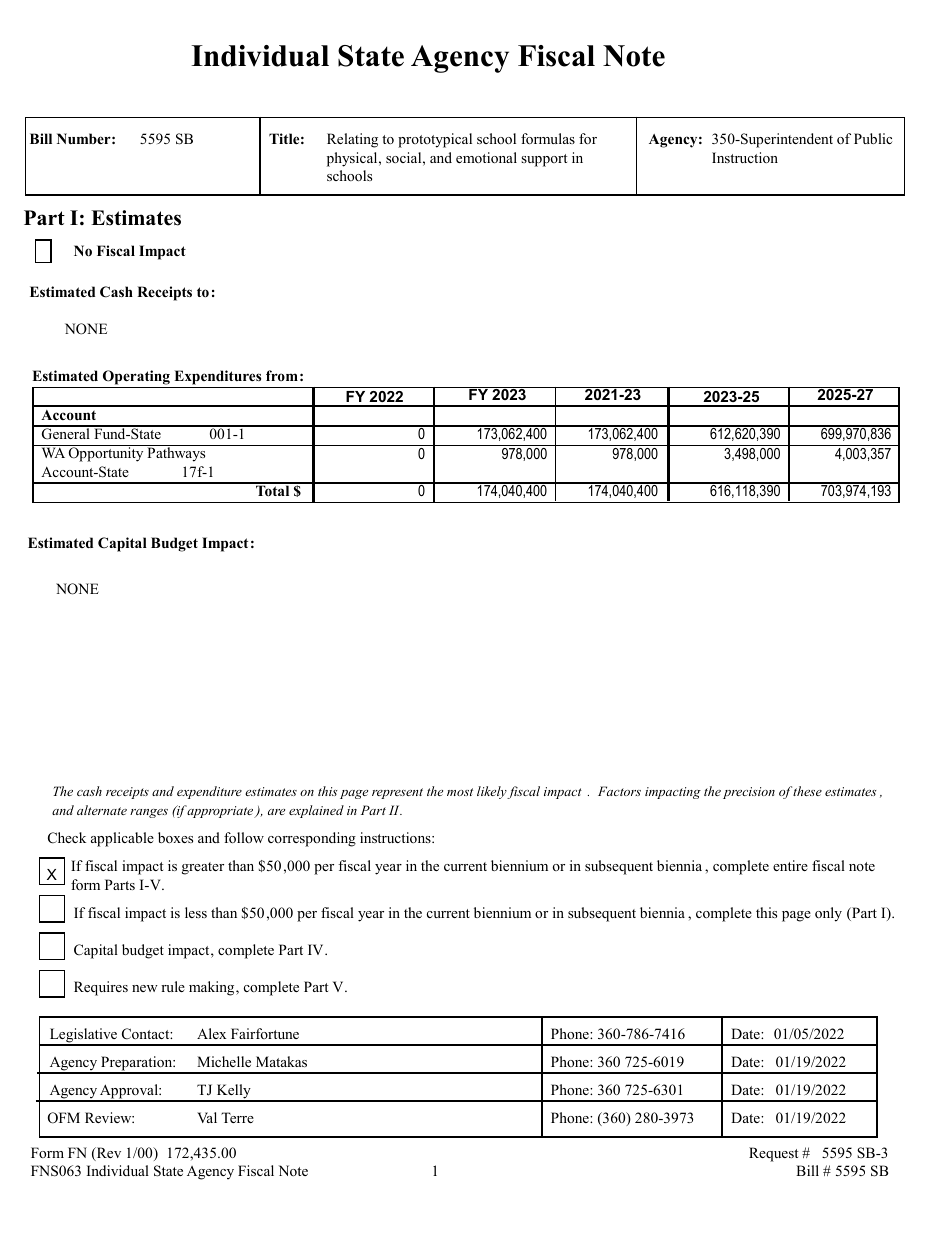 The width and height of the screenshot is (952, 1233). I want to click on Operating, so click(136, 379).
